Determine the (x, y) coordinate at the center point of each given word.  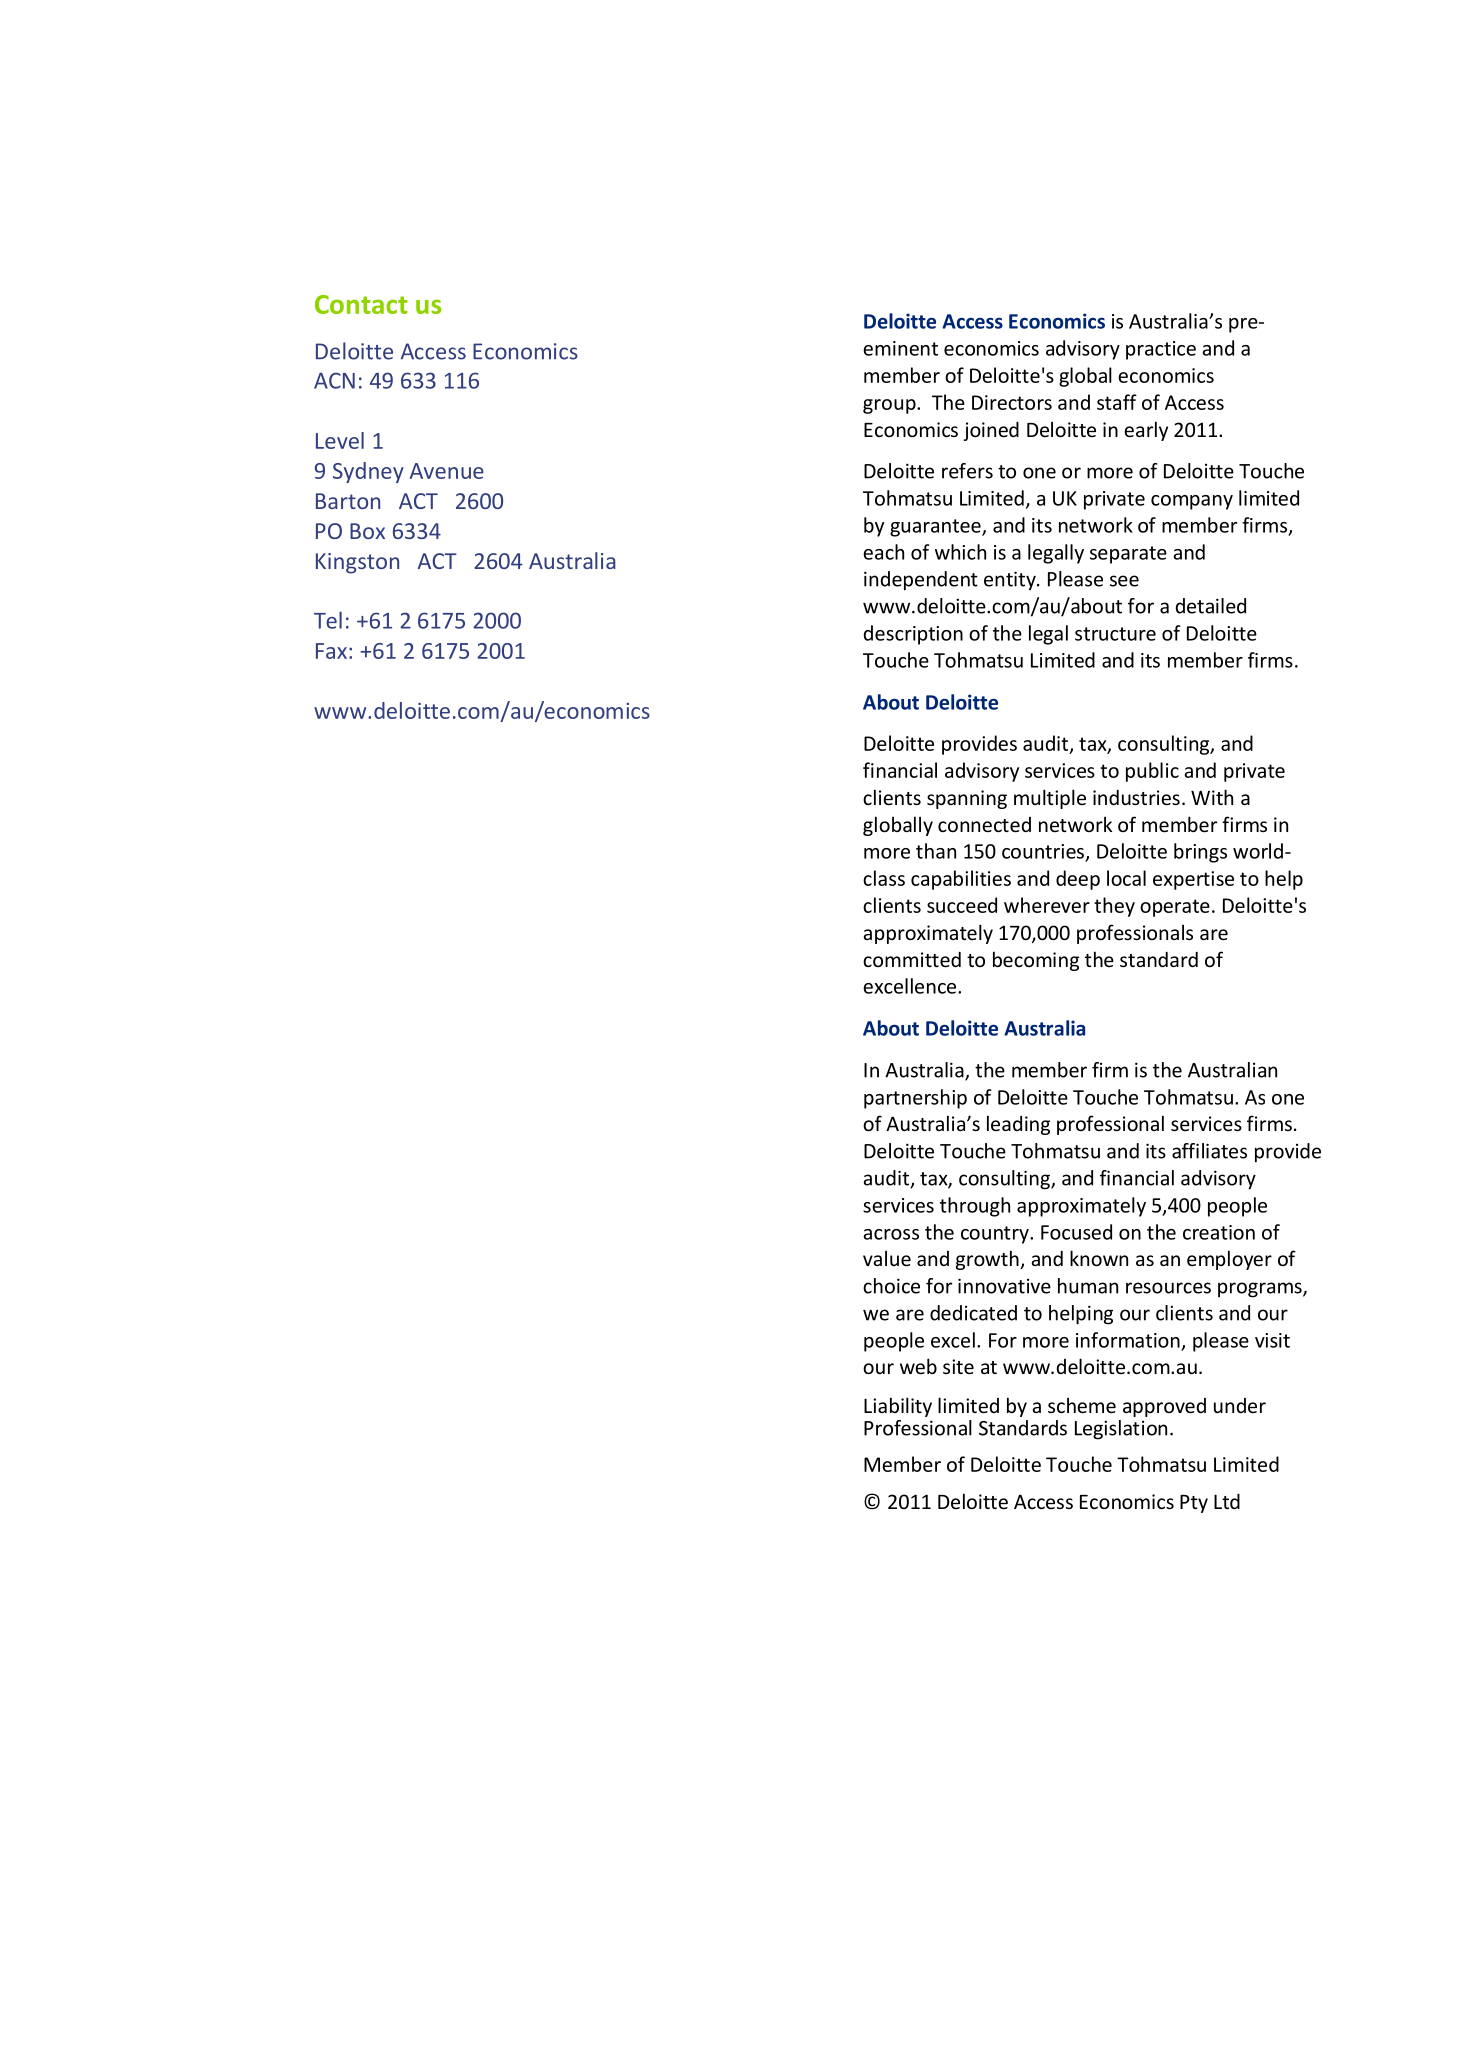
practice (1161, 350)
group (890, 406)
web (918, 1366)
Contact (361, 304)
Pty (1194, 1504)
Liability (898, 1407)
